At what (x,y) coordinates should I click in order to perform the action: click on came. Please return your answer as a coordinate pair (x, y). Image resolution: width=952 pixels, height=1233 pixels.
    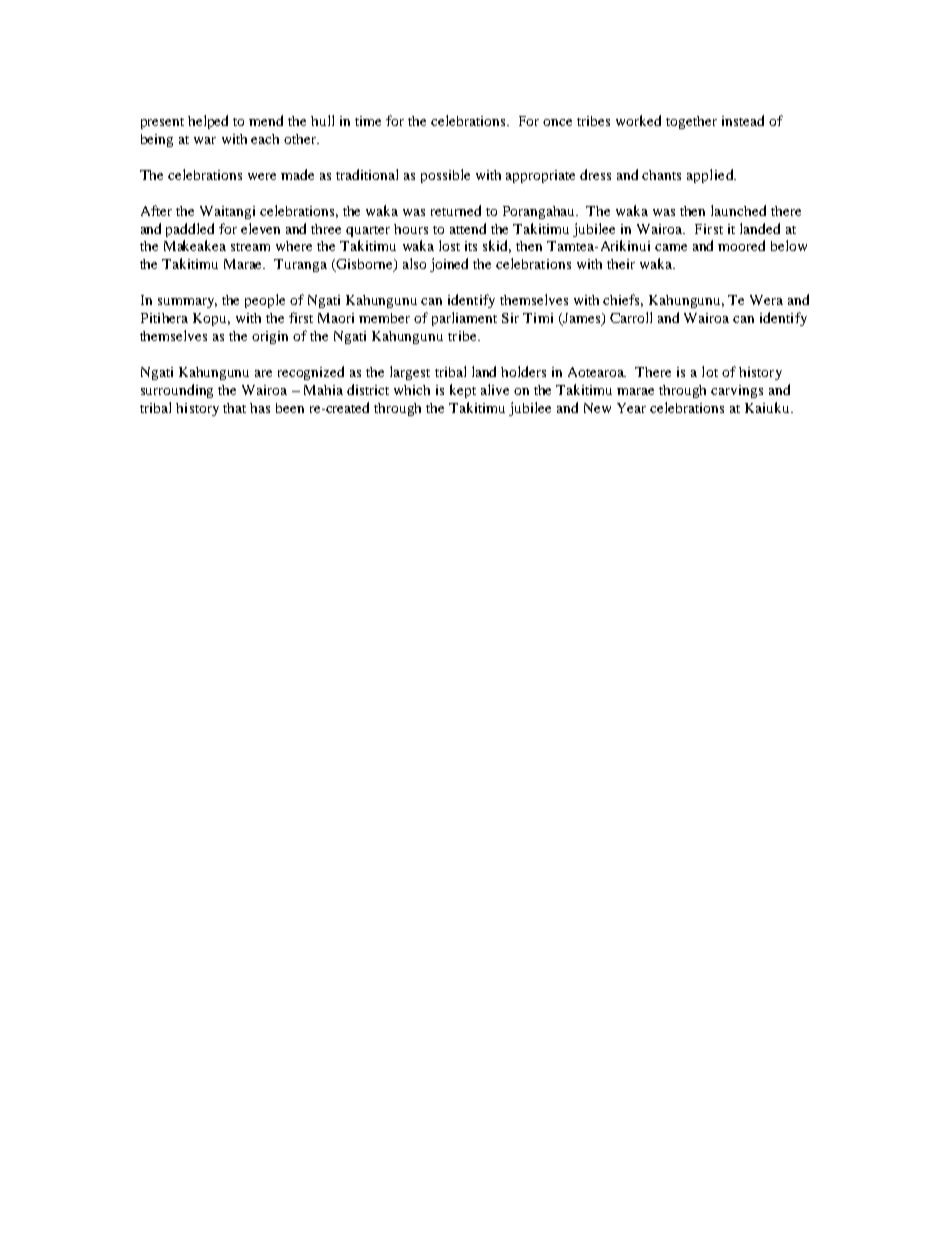
    Looking at the image, I should click on (671, 247).
